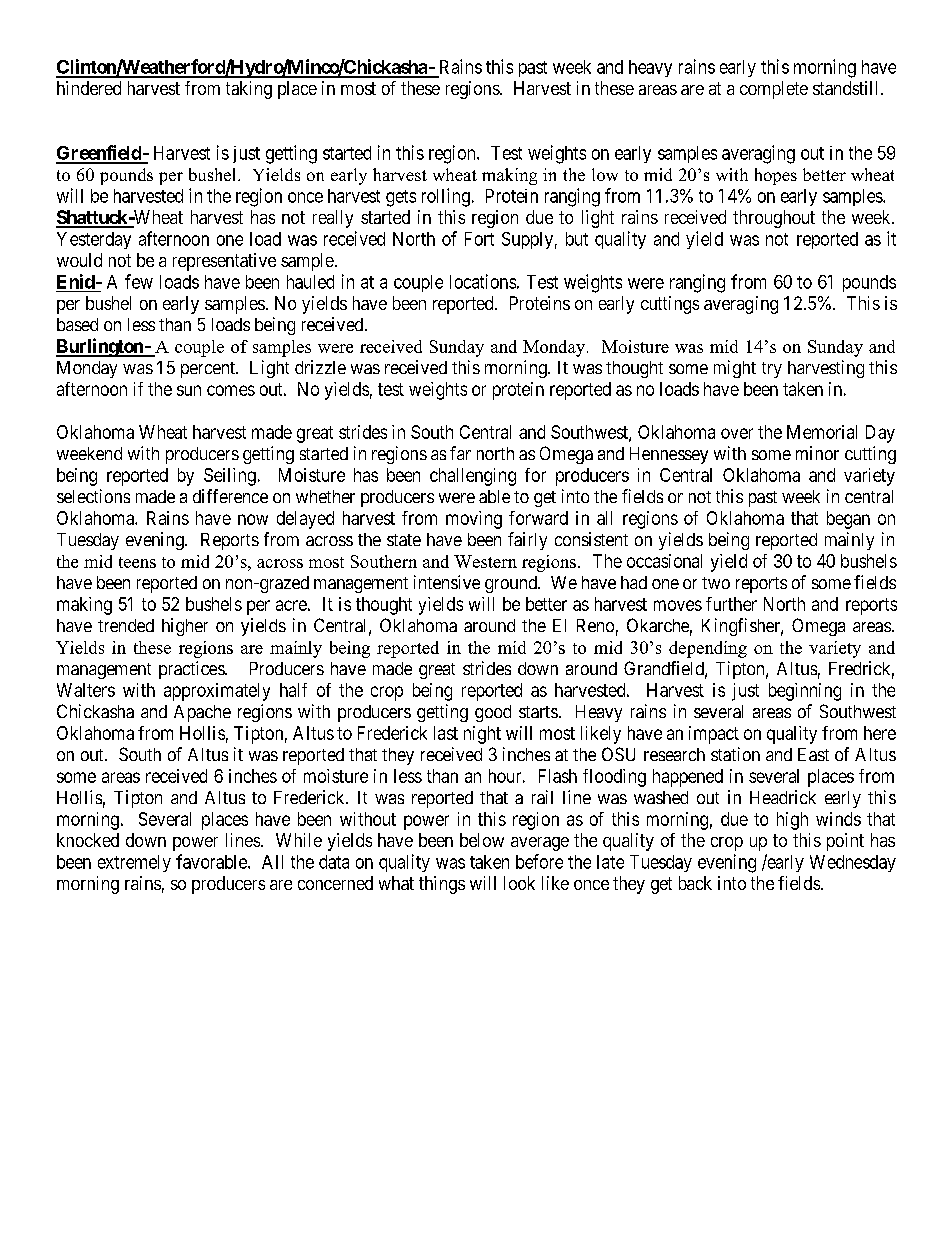  I want to click on minor, so click(817, 453).
